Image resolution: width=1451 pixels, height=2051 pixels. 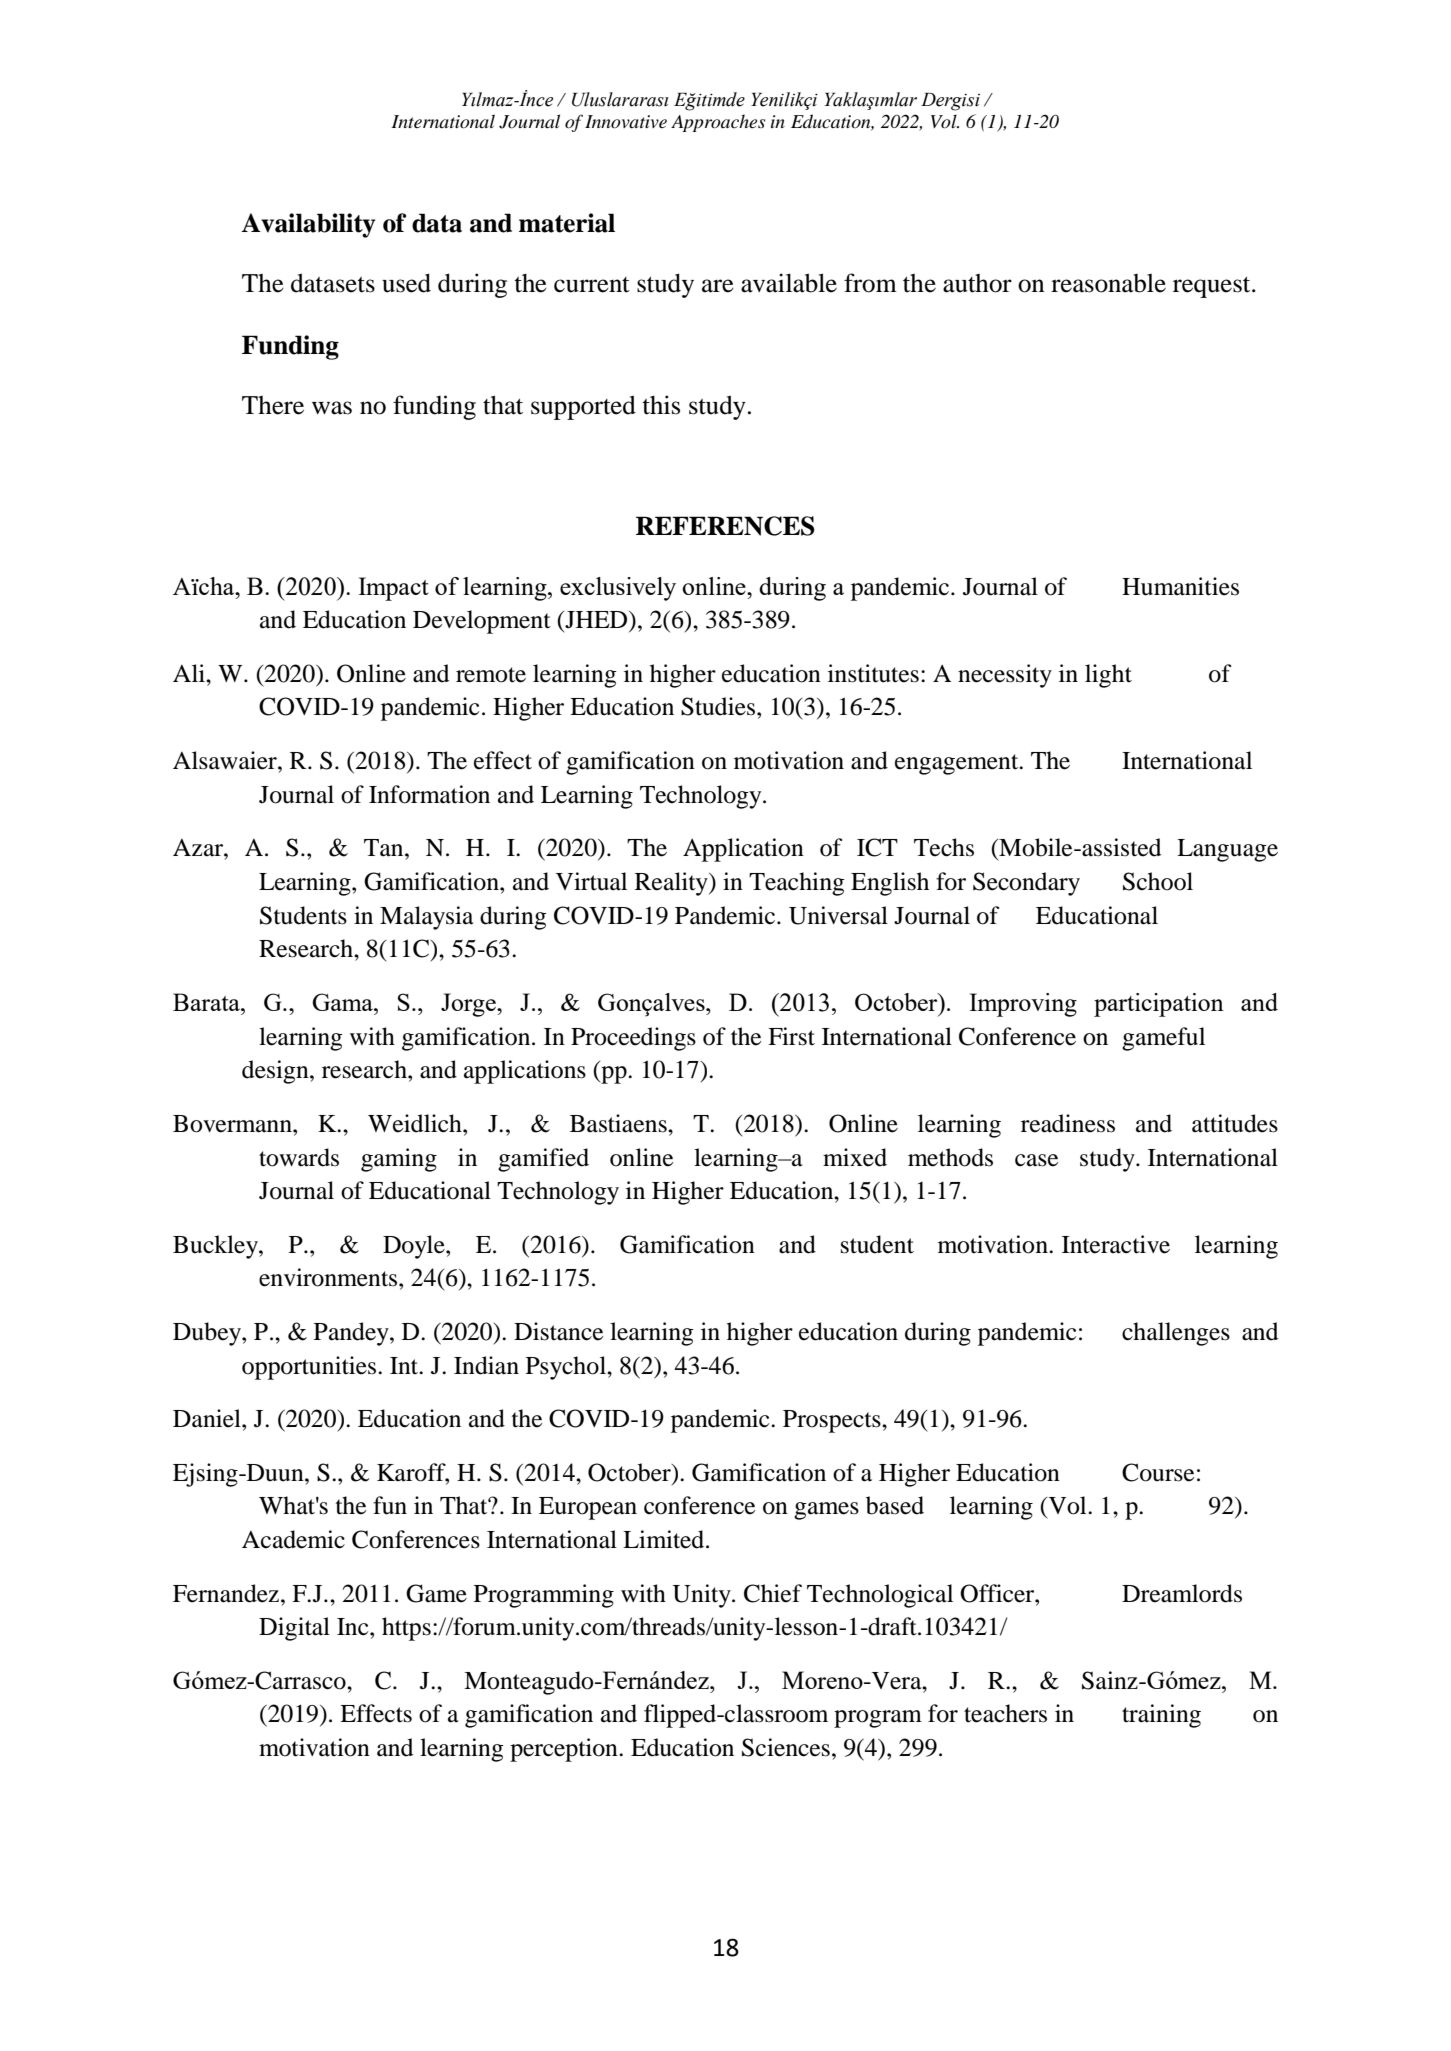 I want to click on light, so click(x=1108, y=676).
